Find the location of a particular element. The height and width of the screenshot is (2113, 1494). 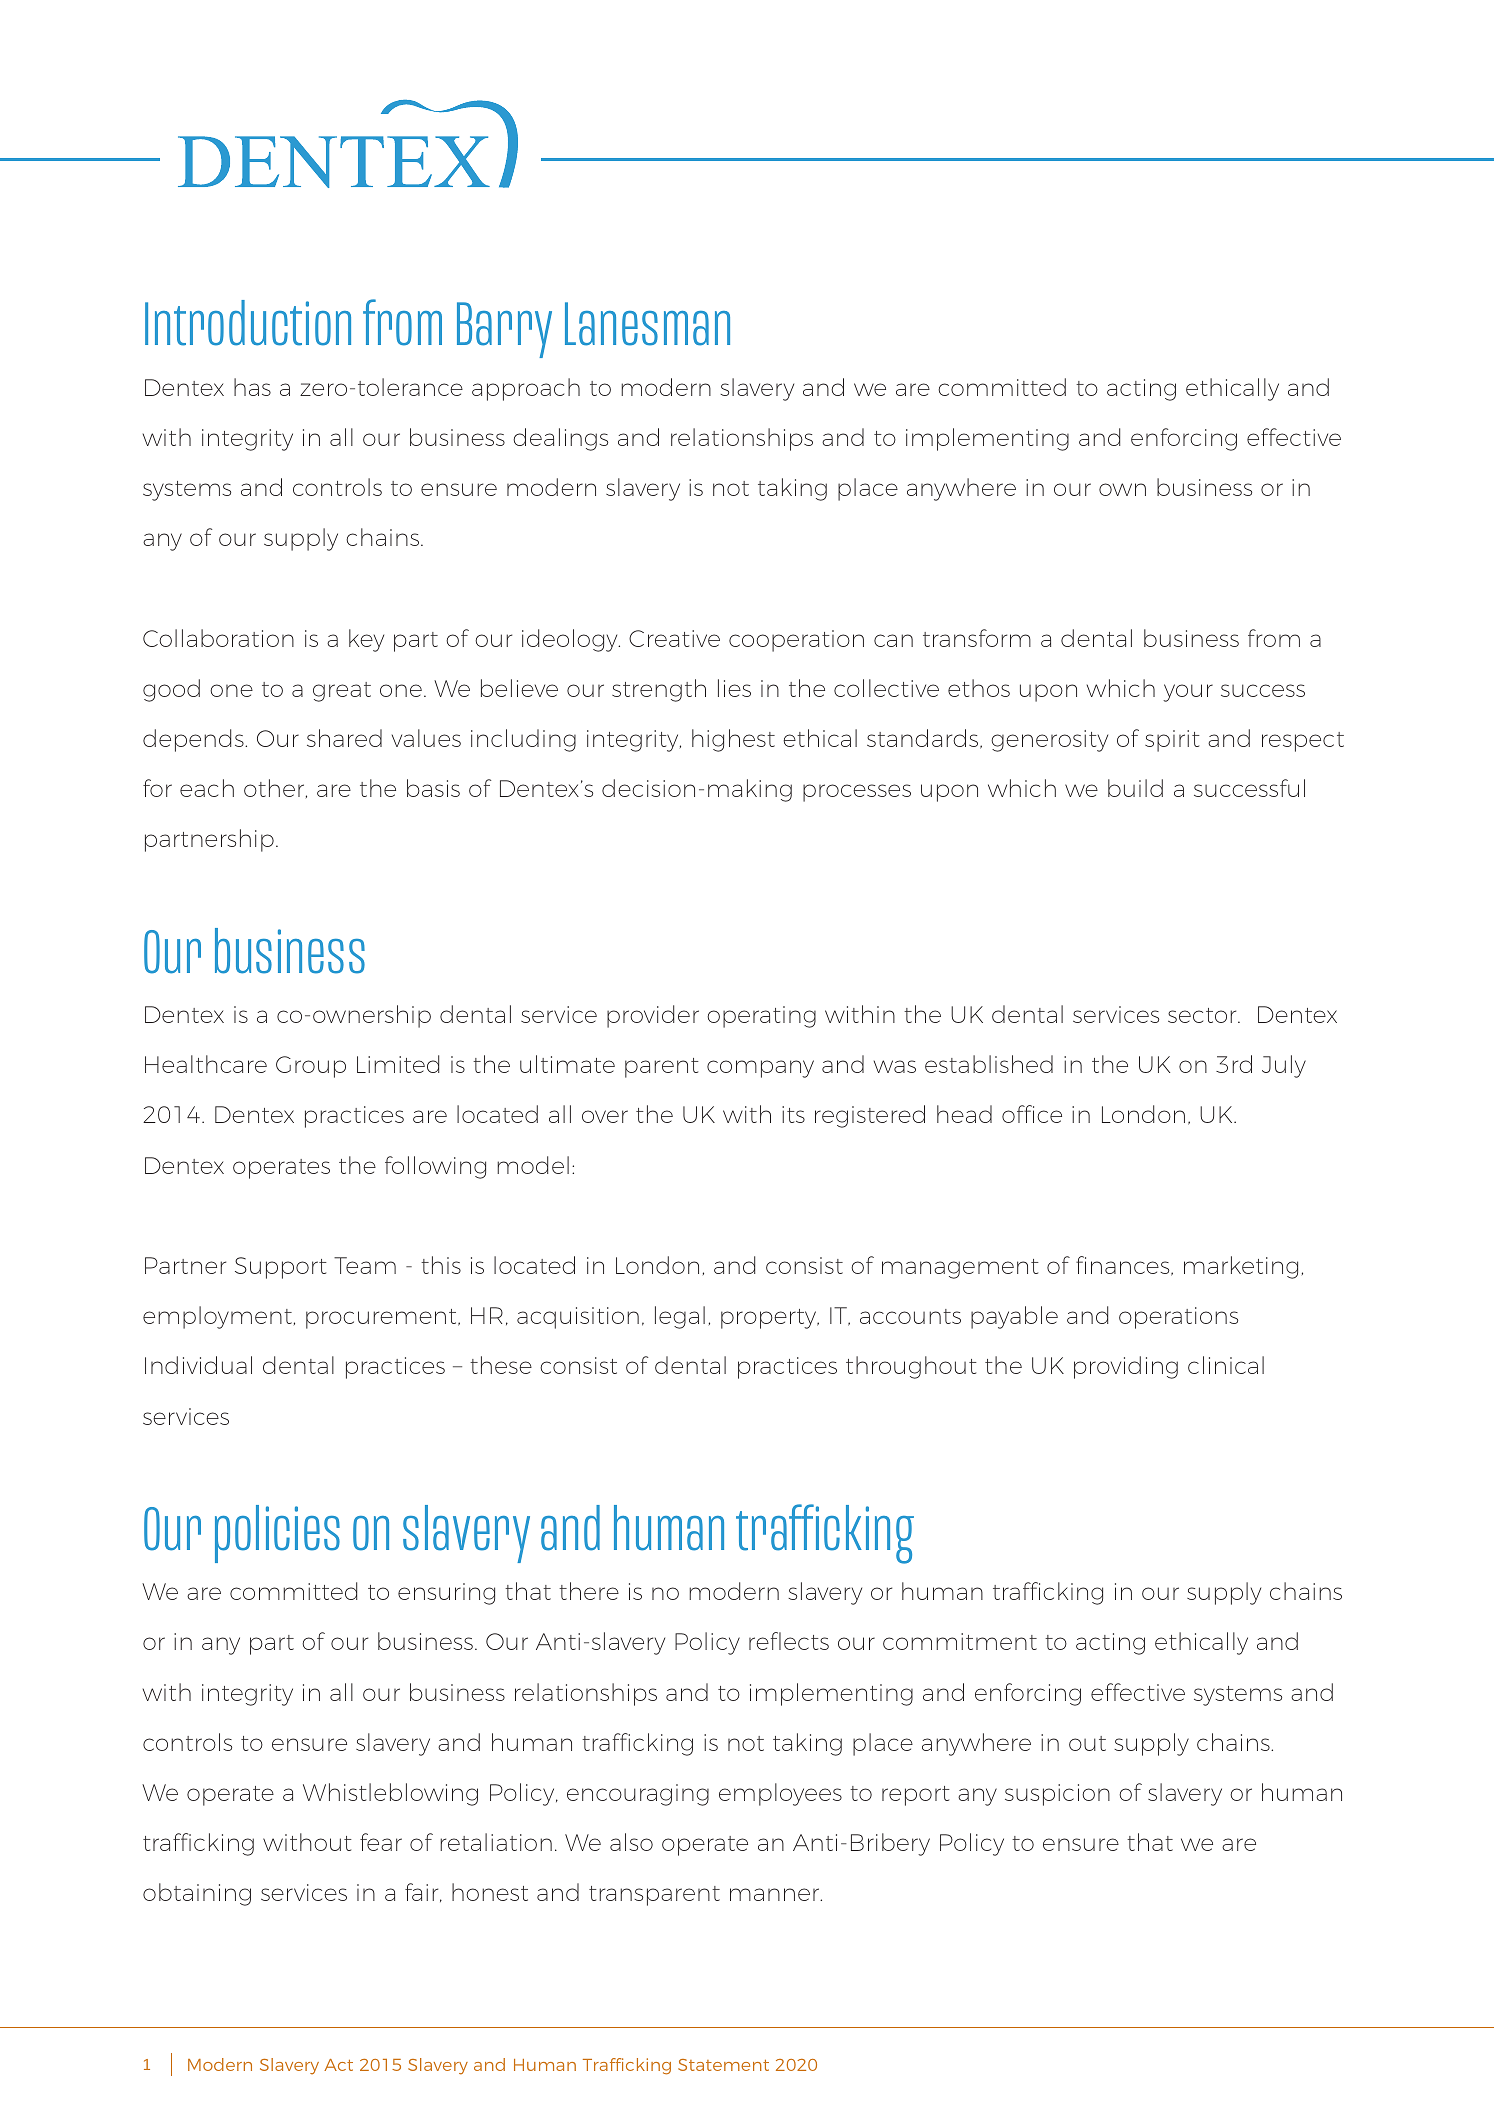

has is located at coordinates (252, 387).
